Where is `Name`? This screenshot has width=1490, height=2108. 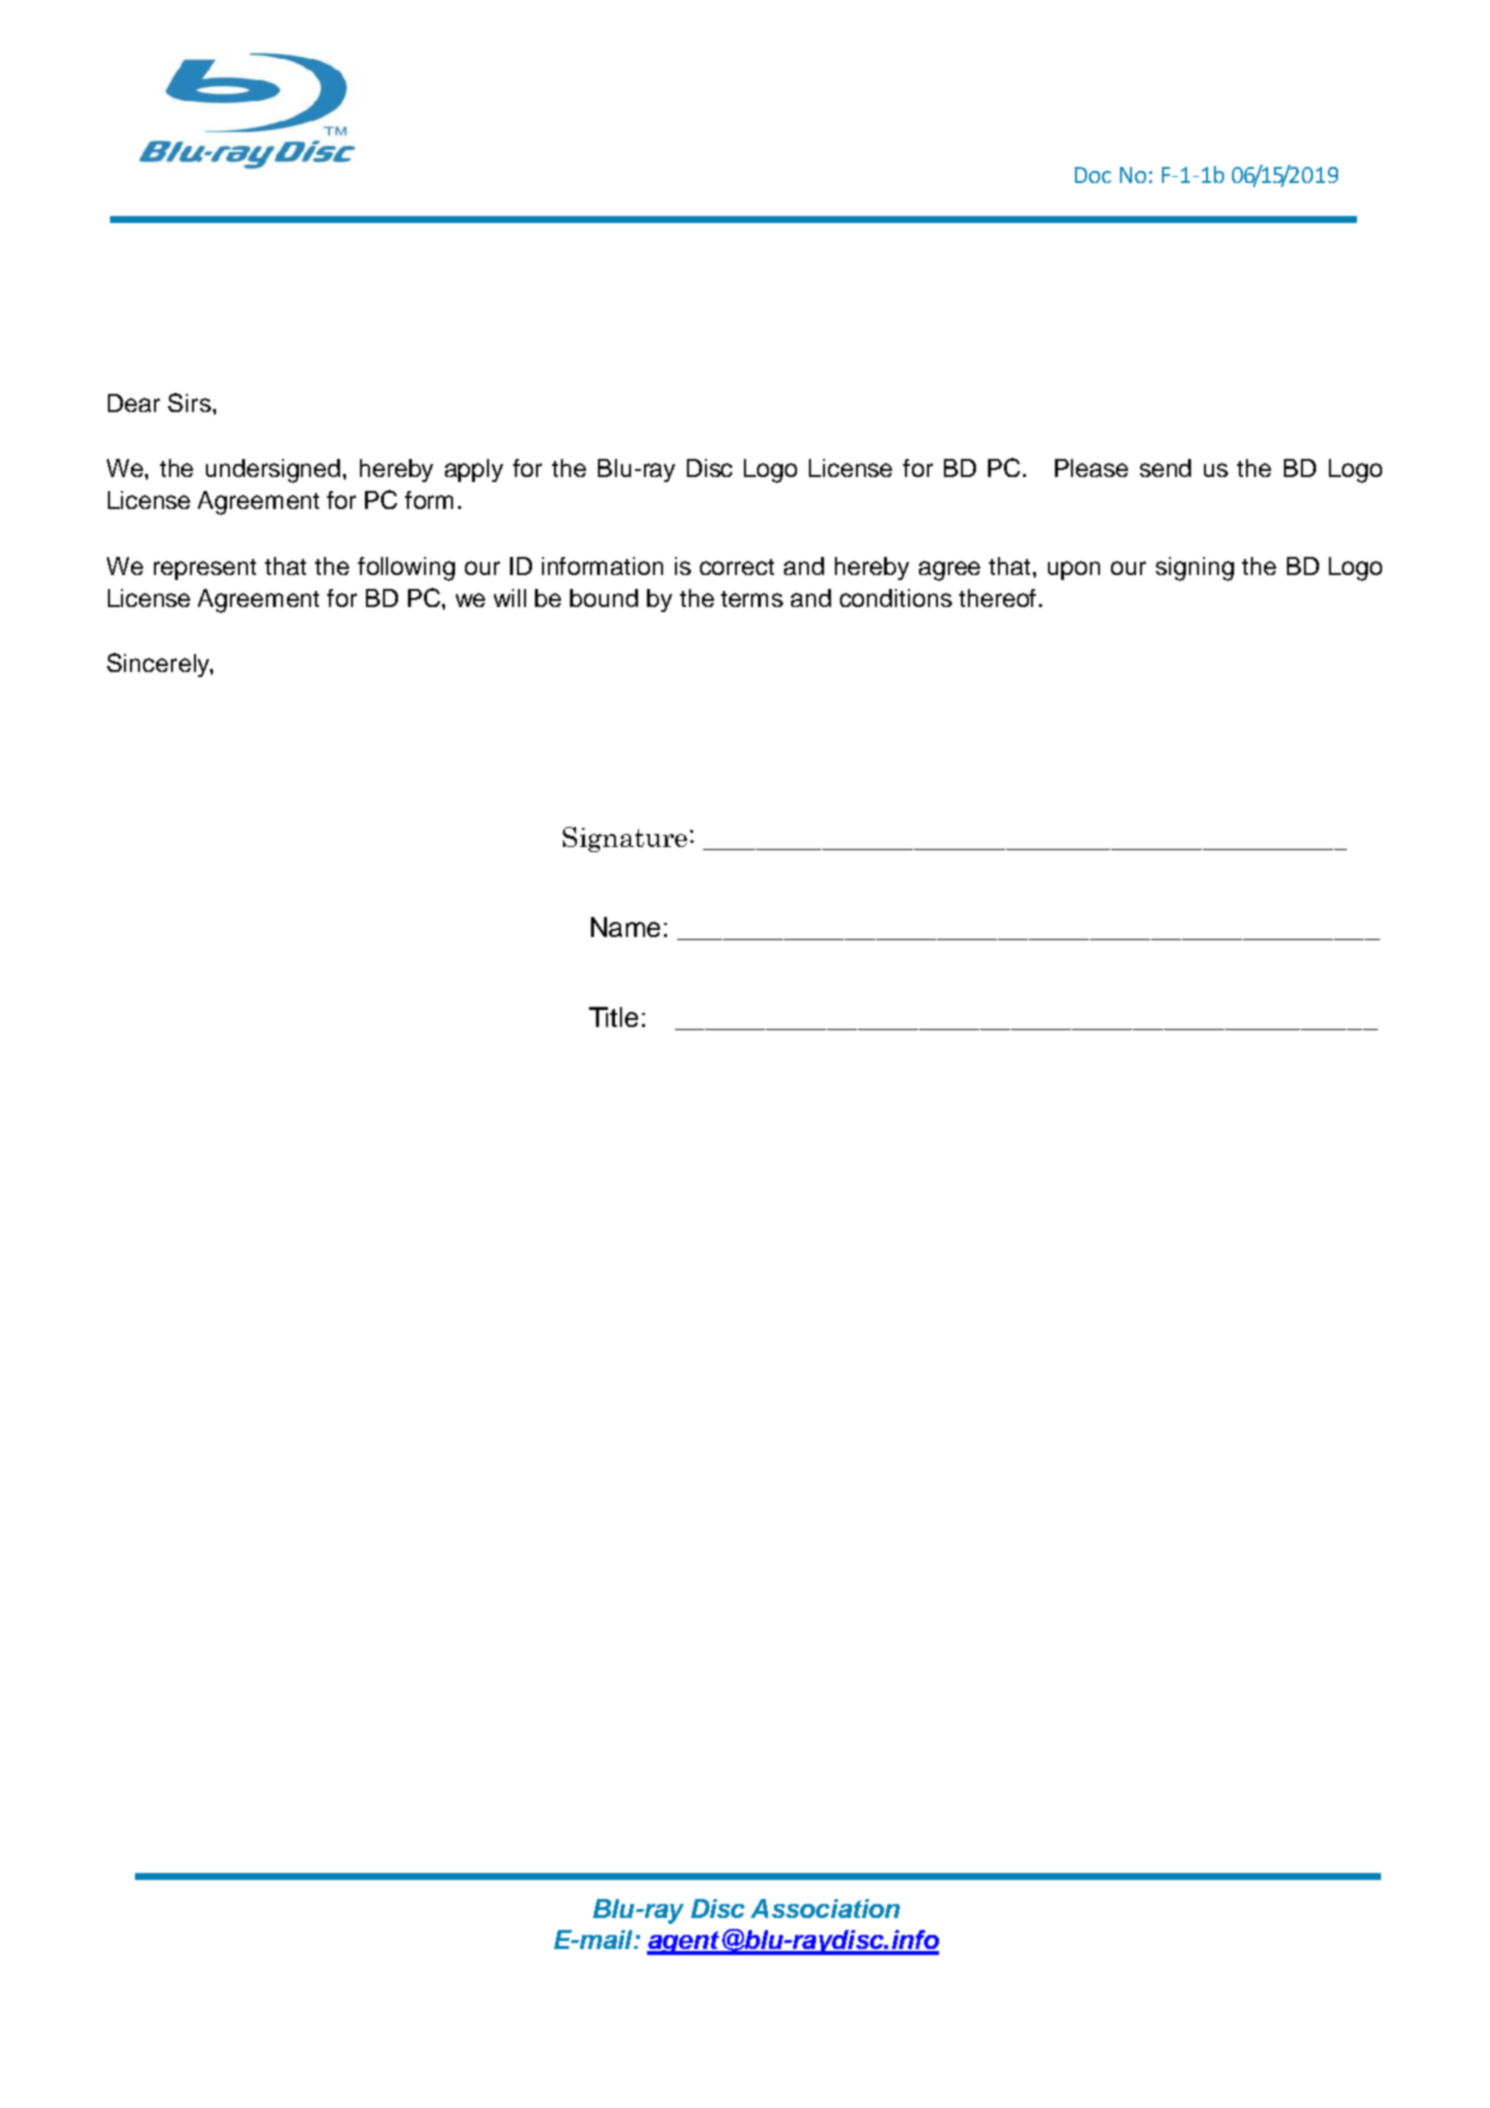 Name is located at coordinates (625, 927).
